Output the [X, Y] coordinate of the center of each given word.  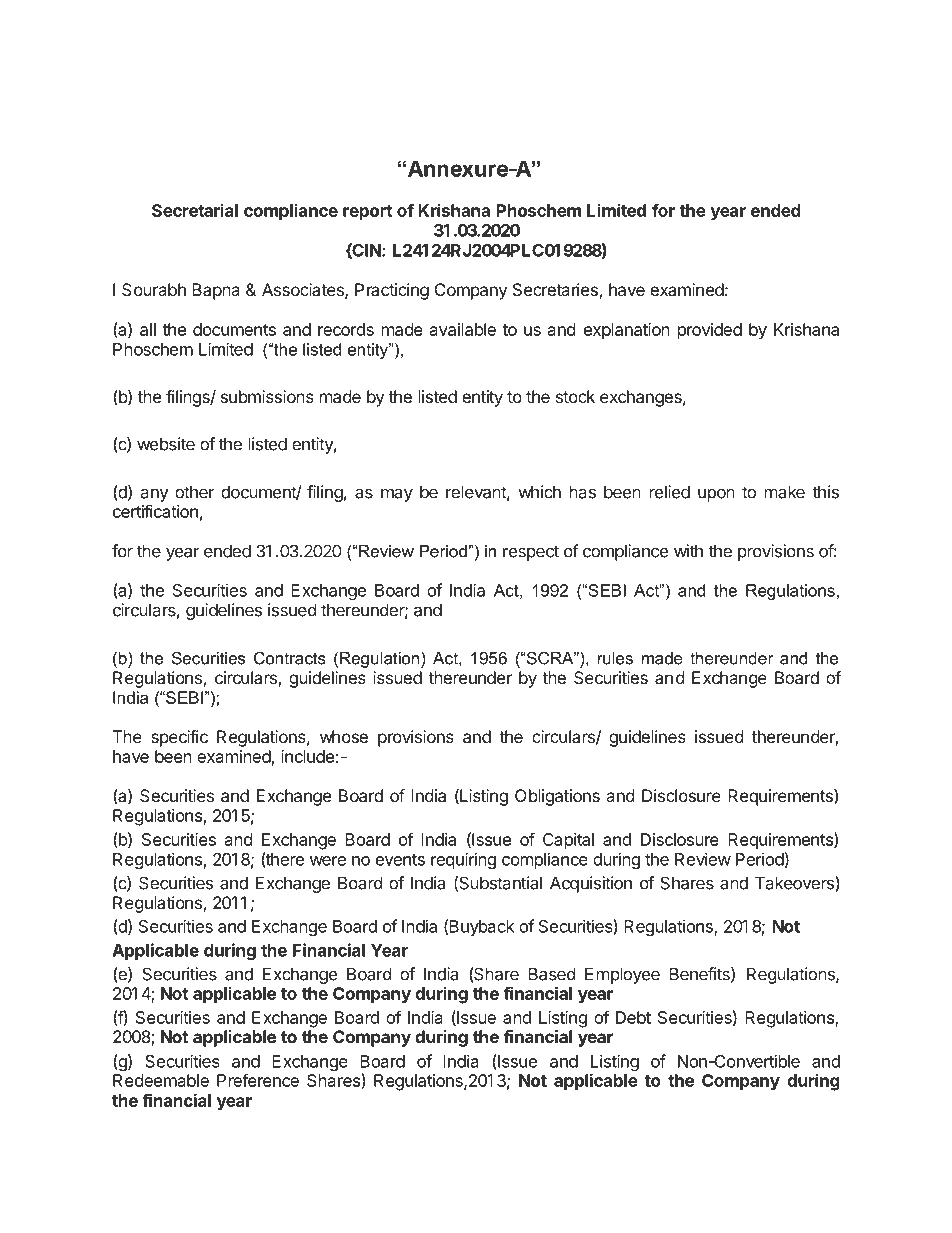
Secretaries [555, 289]
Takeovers [795, 883]
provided [710, 331]
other [195, 492]
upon [716, 495]
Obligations [557, 797]
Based [551, 974]
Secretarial [195, 210]
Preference [258, 1080]
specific [179, 738]
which [539, 492]
